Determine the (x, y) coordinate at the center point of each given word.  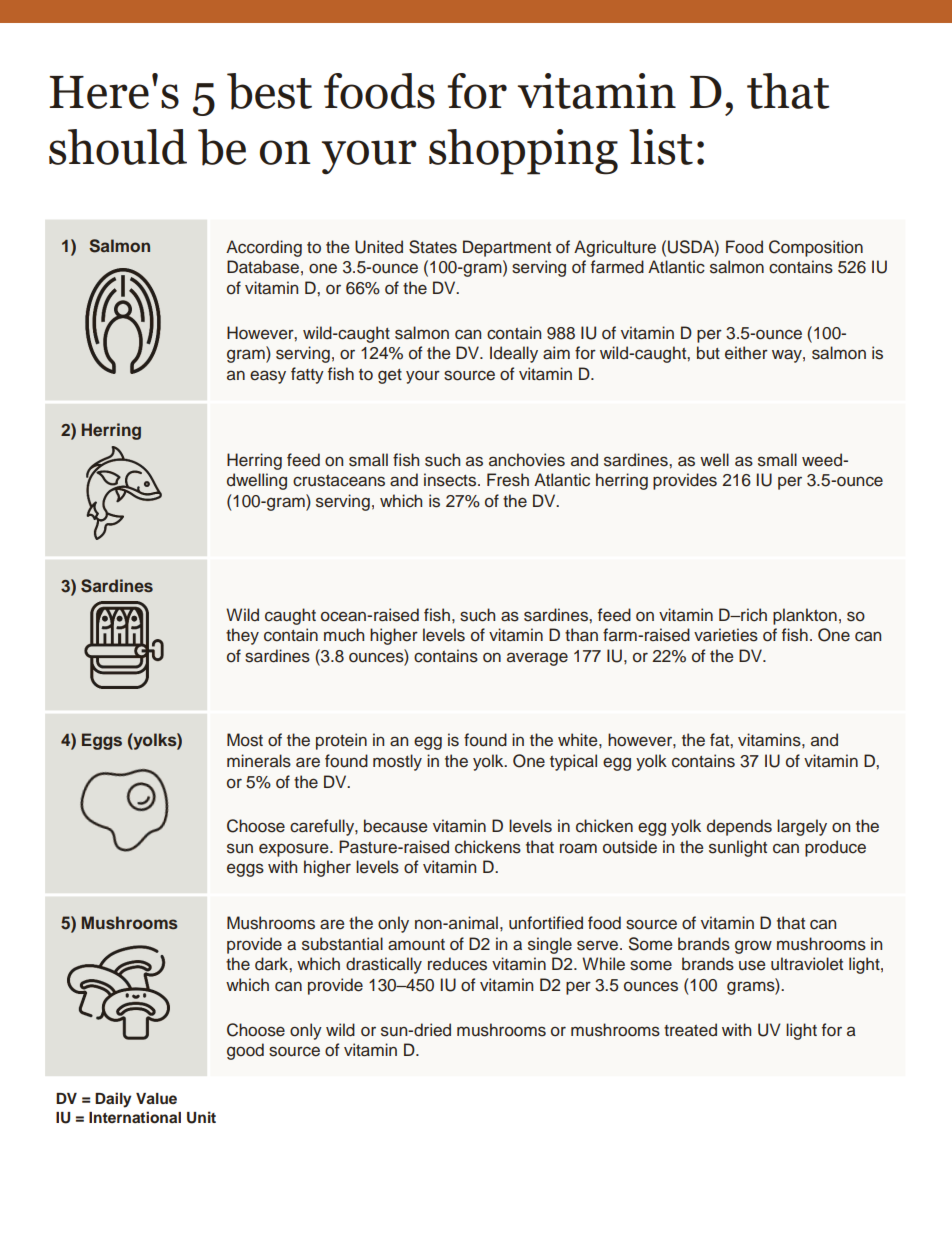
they (242, 636)
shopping (523, 152)
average (537, 659)
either (746, 353)
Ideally (514, 354)
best (269, 91)
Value (156, 1098)
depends (739, 827)
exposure (295, 850)
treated (690, 1030)
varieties (726, 635)
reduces (457, 964)
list (661, 147)
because (396, 826)
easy (268, 377)
